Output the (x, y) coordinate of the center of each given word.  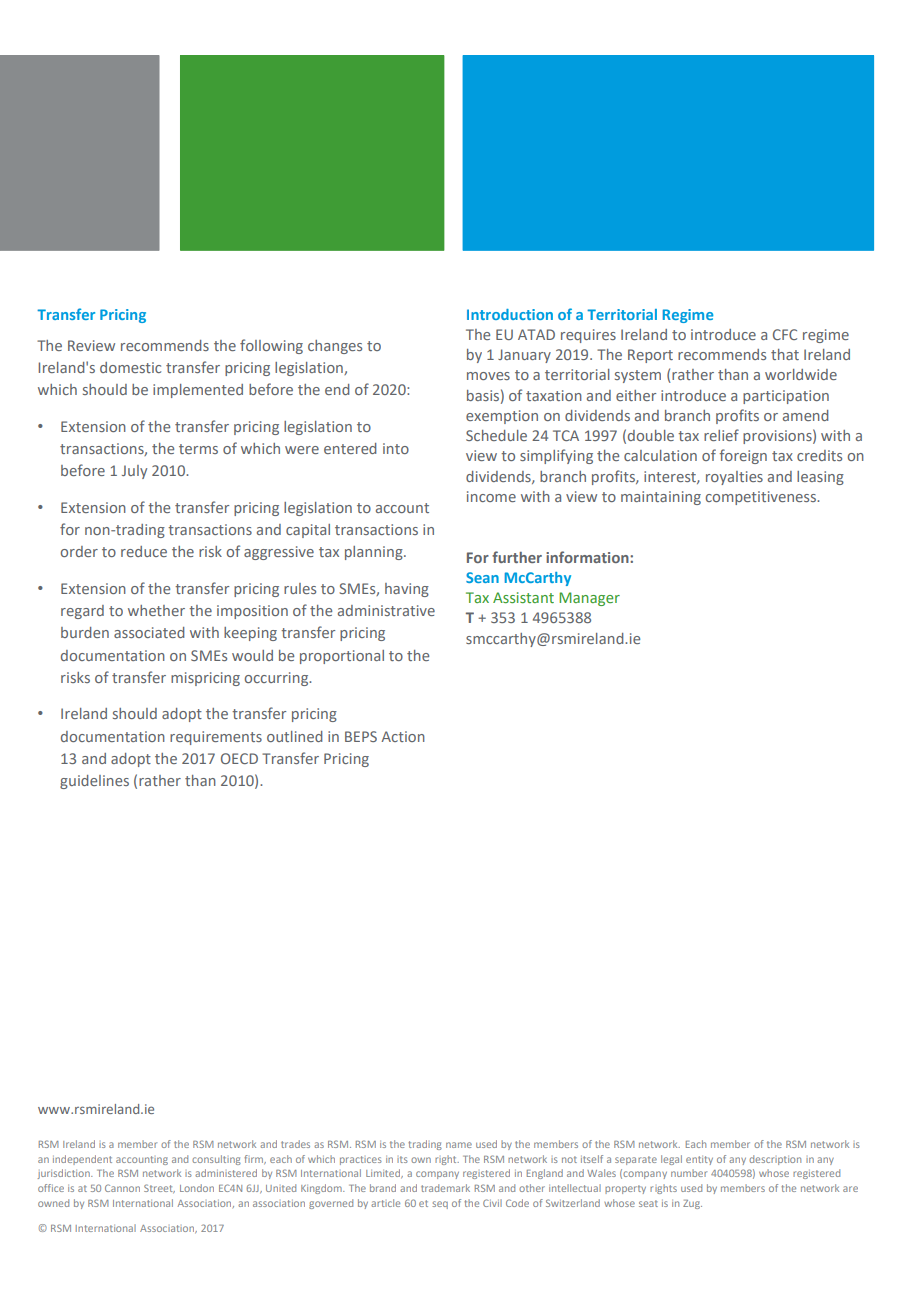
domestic (130, 367)
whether (156, 610)
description (775, 1160)
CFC (785, 334)
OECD (239, 758)
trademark (445, 1188)
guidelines (94, 782)
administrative (386, 610)
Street (159, 1188)
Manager (589, 599)
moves (488, 376)
